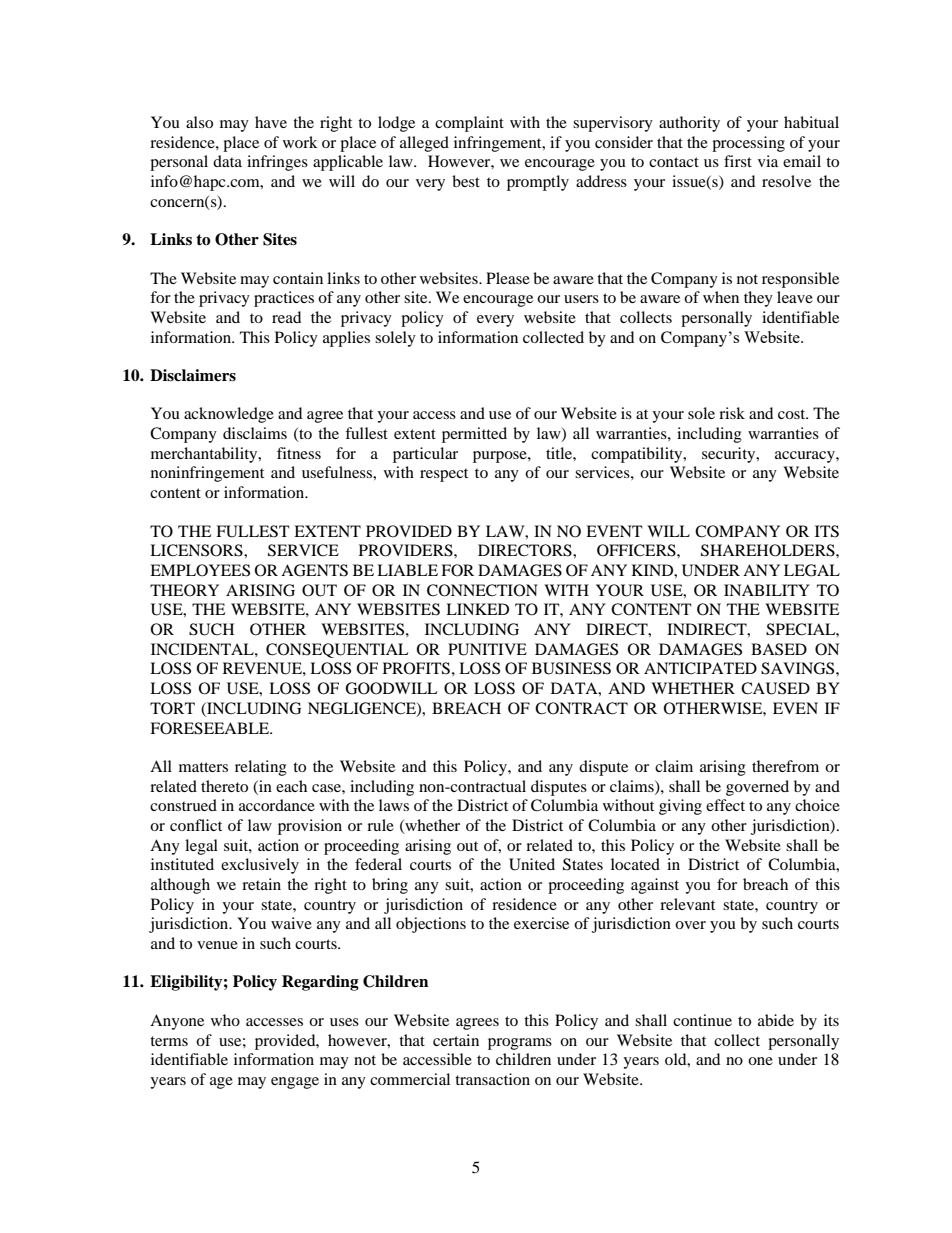  What do you see at coordinates (200, 570) in the screenshot?
I see `EMPLOYEES` at bounding box center [200, 570].
